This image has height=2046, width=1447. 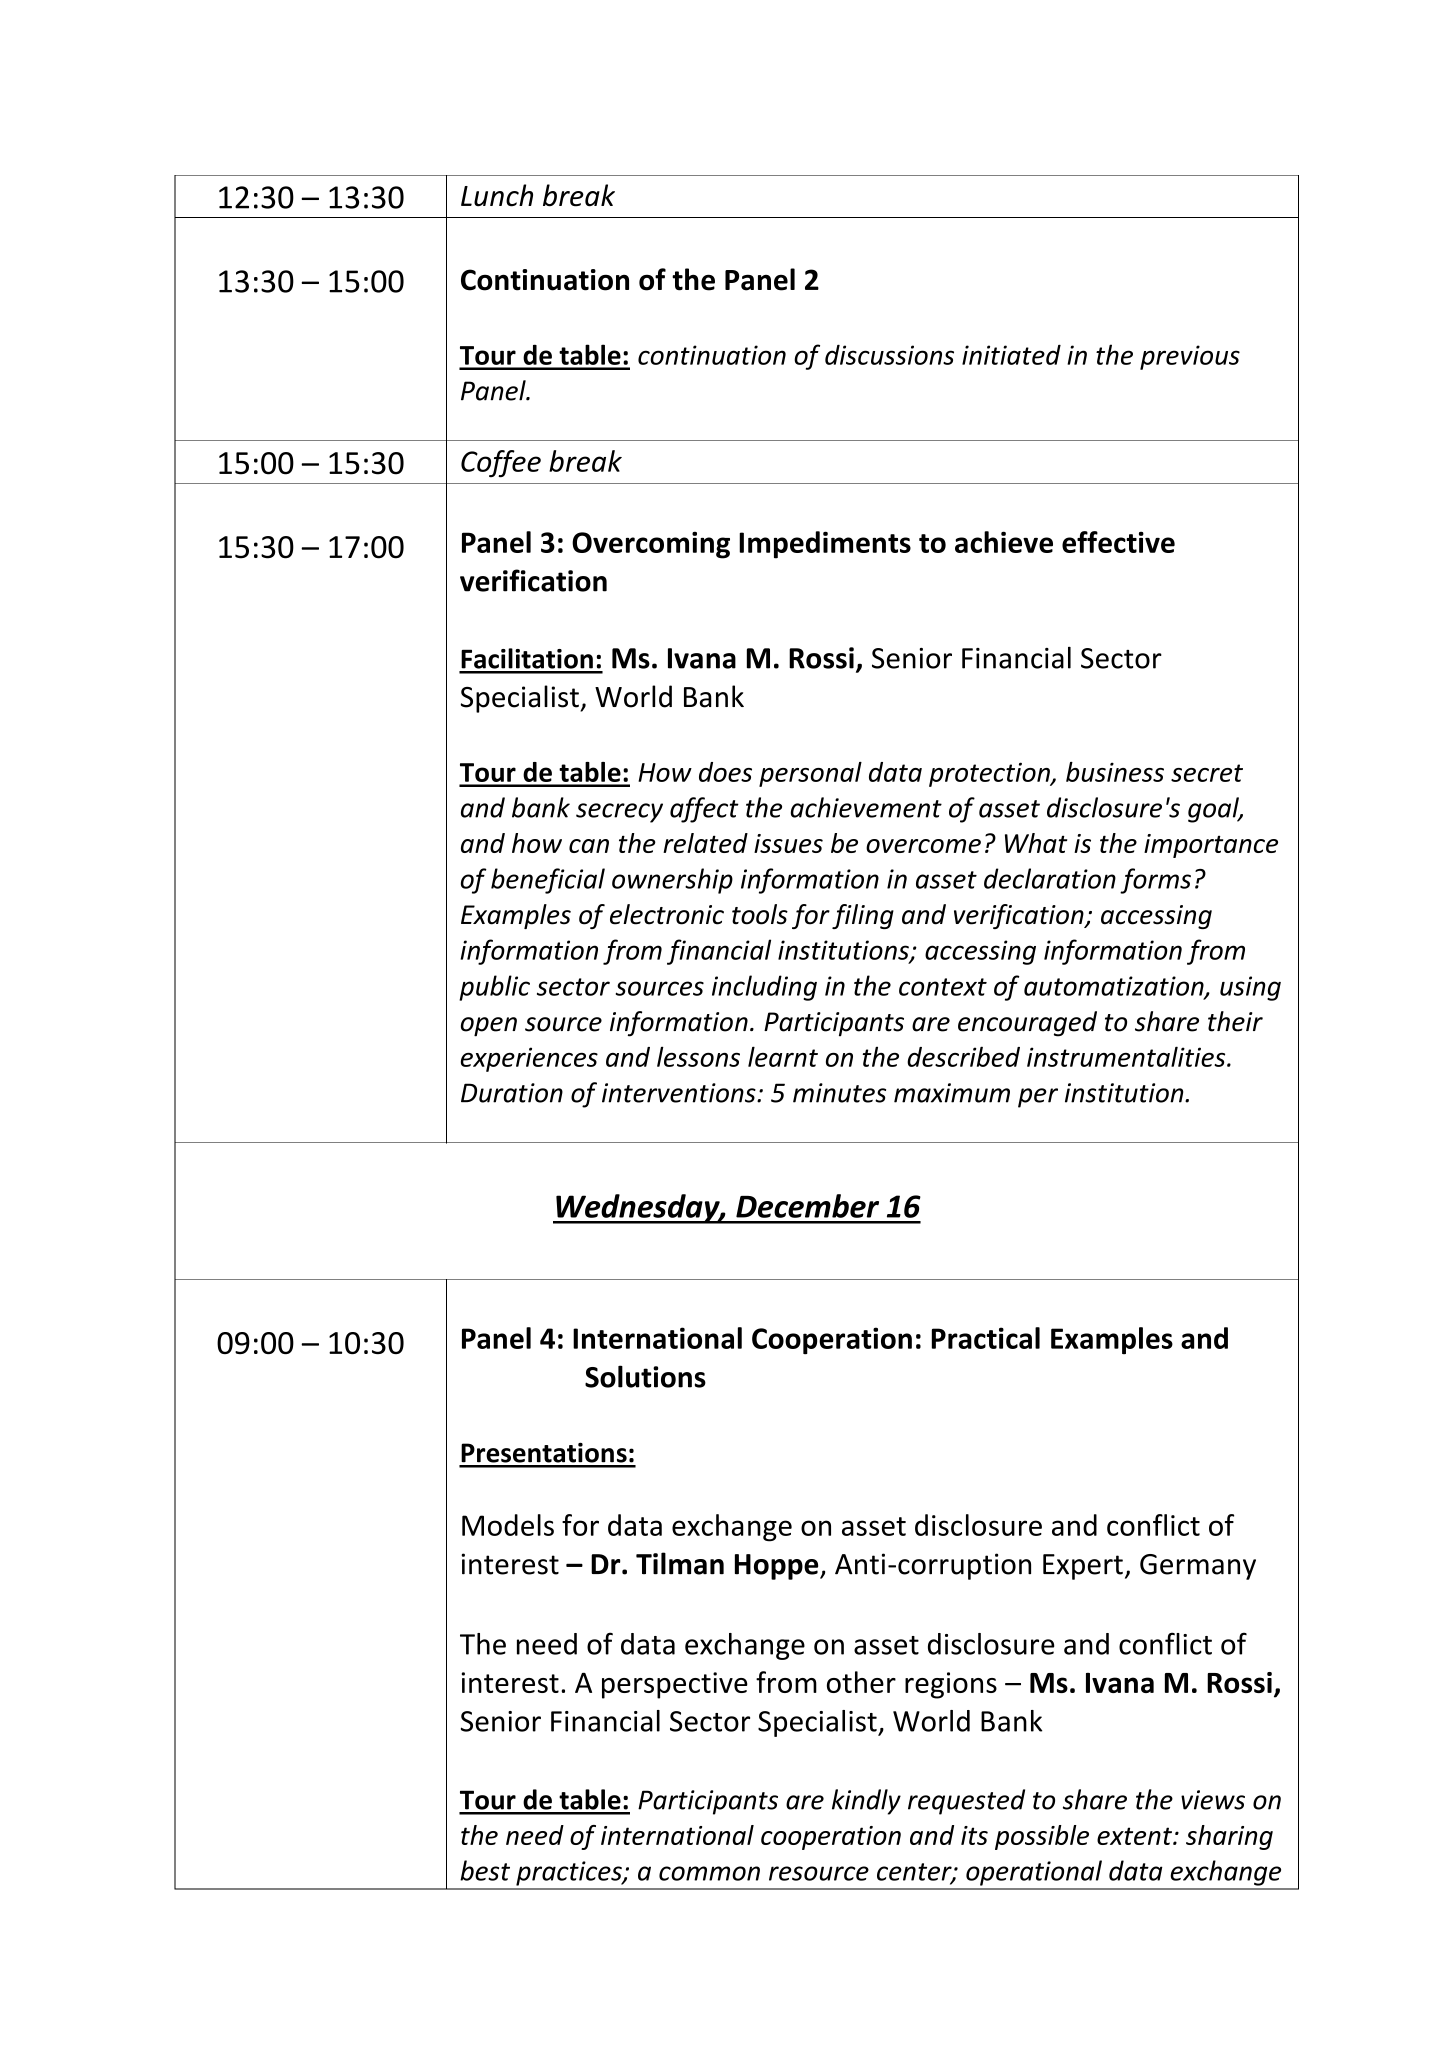 I want to click on discussions, so click(x=889, y=354).
